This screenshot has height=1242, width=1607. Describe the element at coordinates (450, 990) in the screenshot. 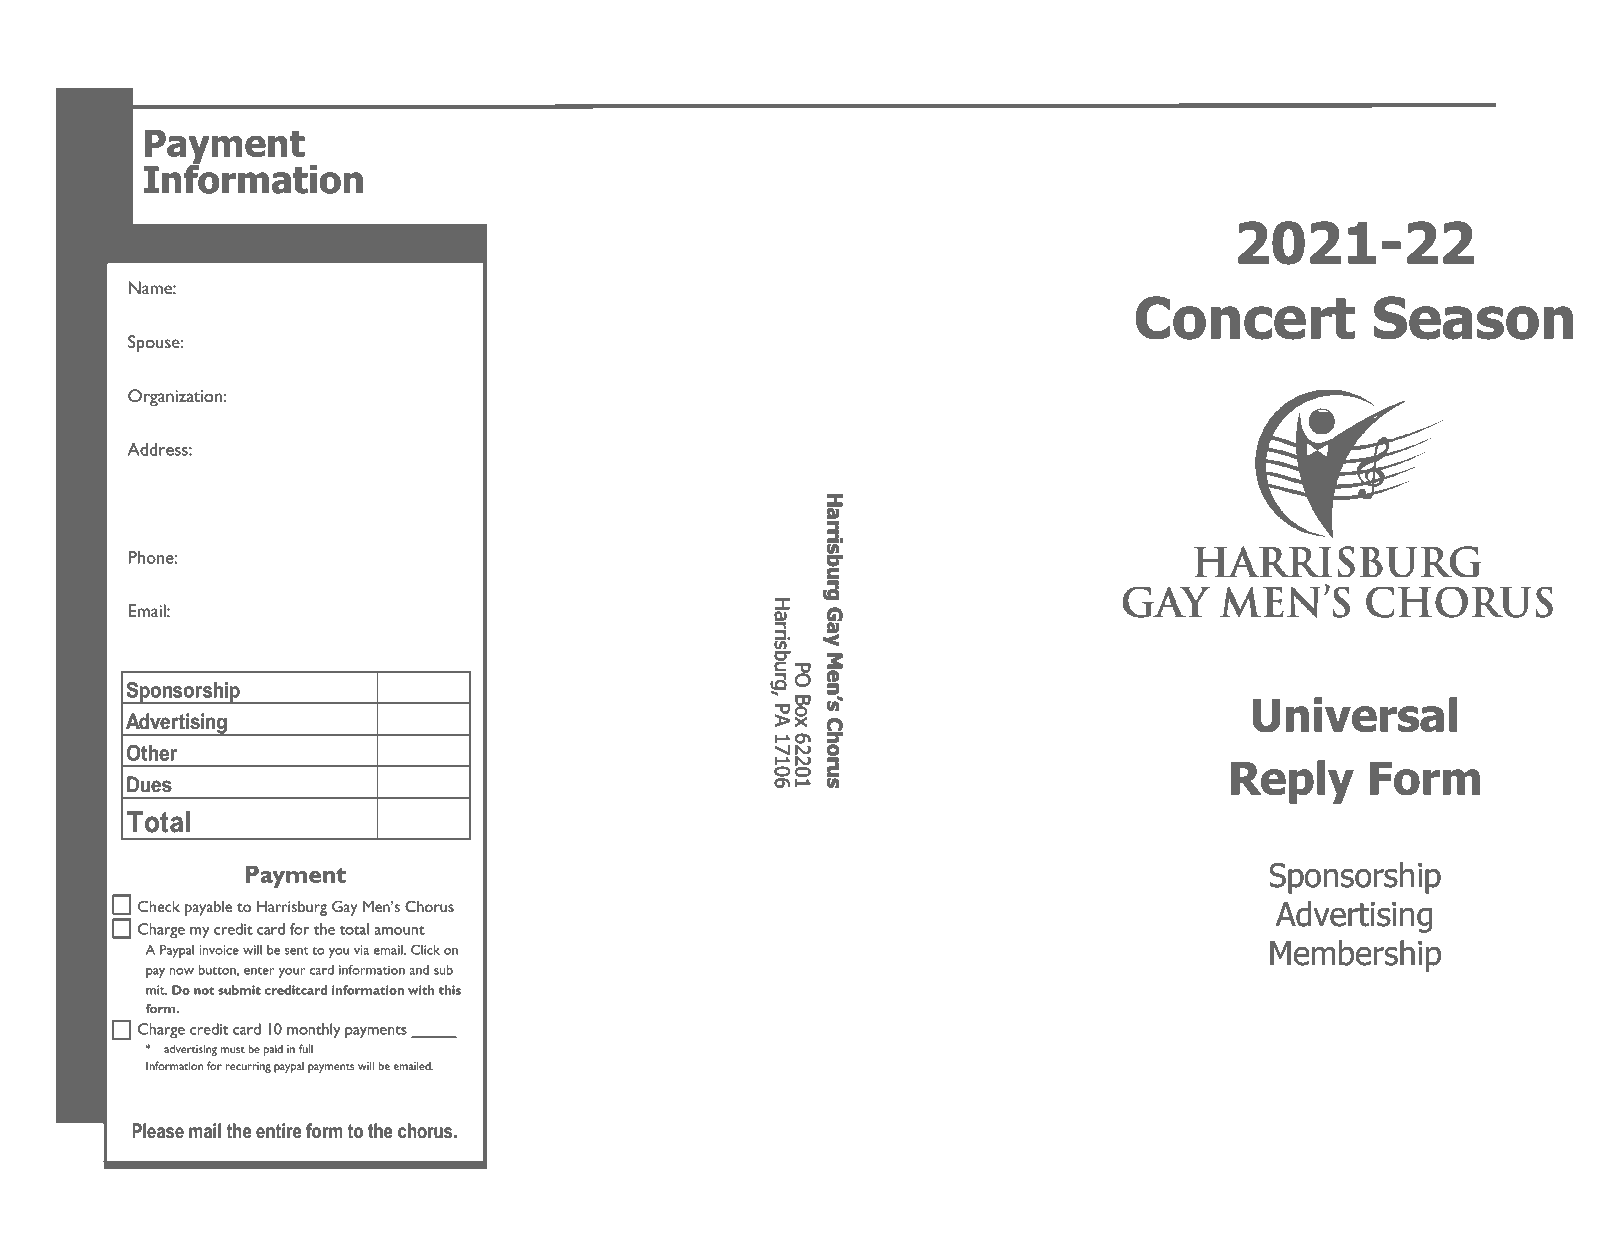

I see `this` at that location.
